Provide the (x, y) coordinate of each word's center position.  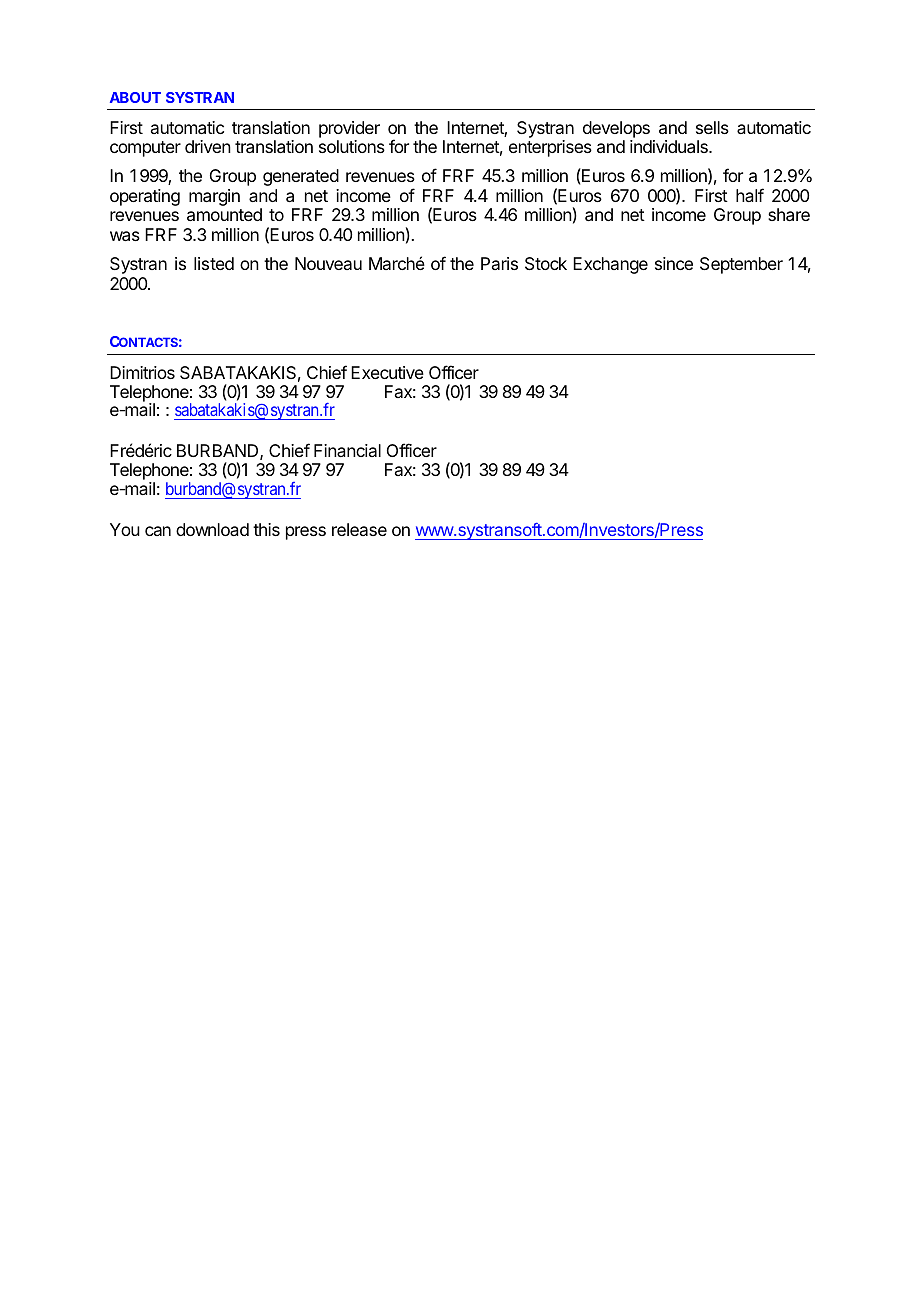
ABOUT (135, 97)
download (212, 529)
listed (214, 263)
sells (712, 127)
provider (349, 131)
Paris (499, 263)
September (741, 265)
